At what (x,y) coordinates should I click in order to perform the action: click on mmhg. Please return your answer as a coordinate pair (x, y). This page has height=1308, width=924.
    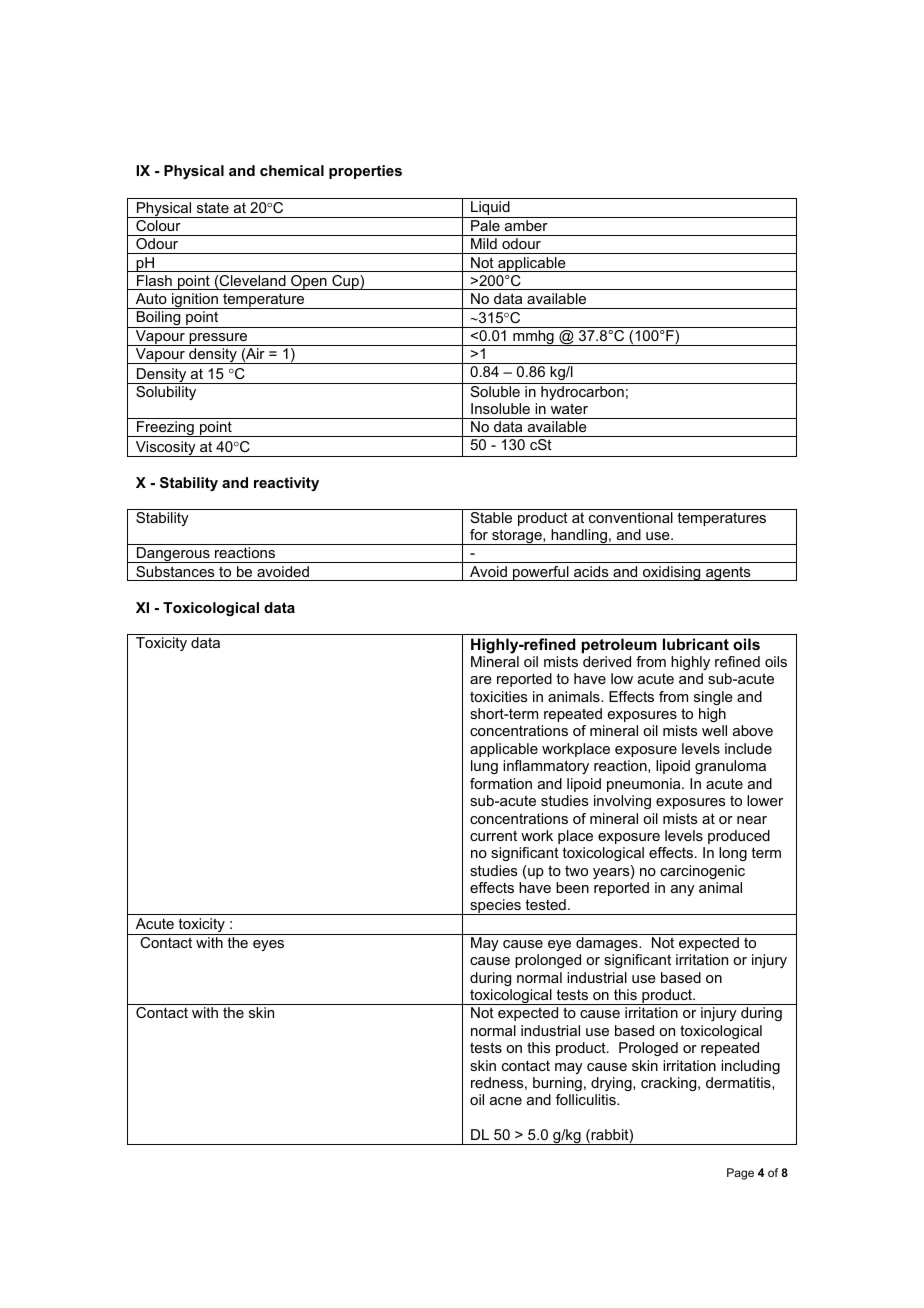
    Looking at the image, I should click on (533, 338).
